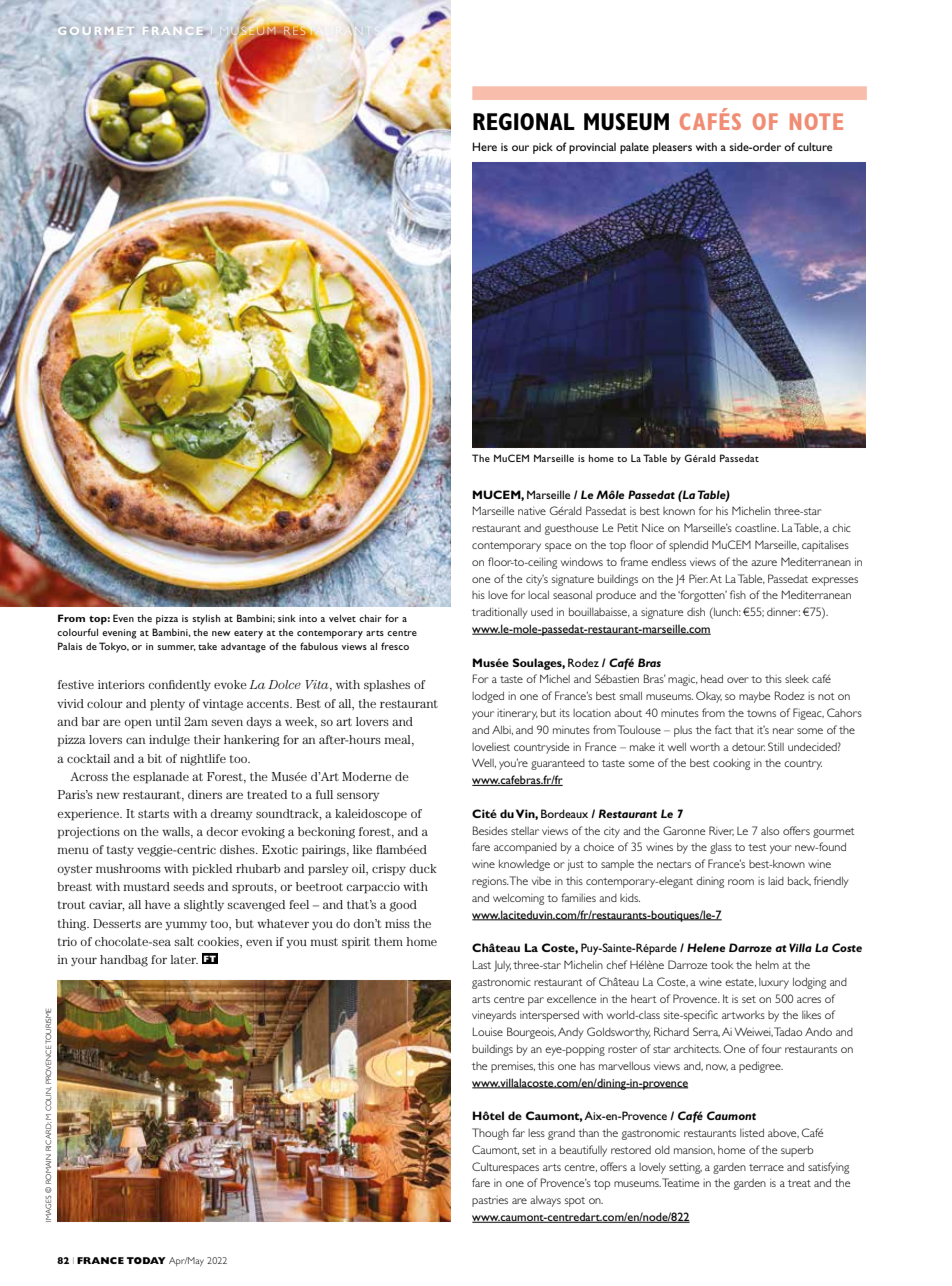 This image has width=952, height=1286. Describe the element at coordinates (206, 619) in the image. I see `stylish` at that location.
